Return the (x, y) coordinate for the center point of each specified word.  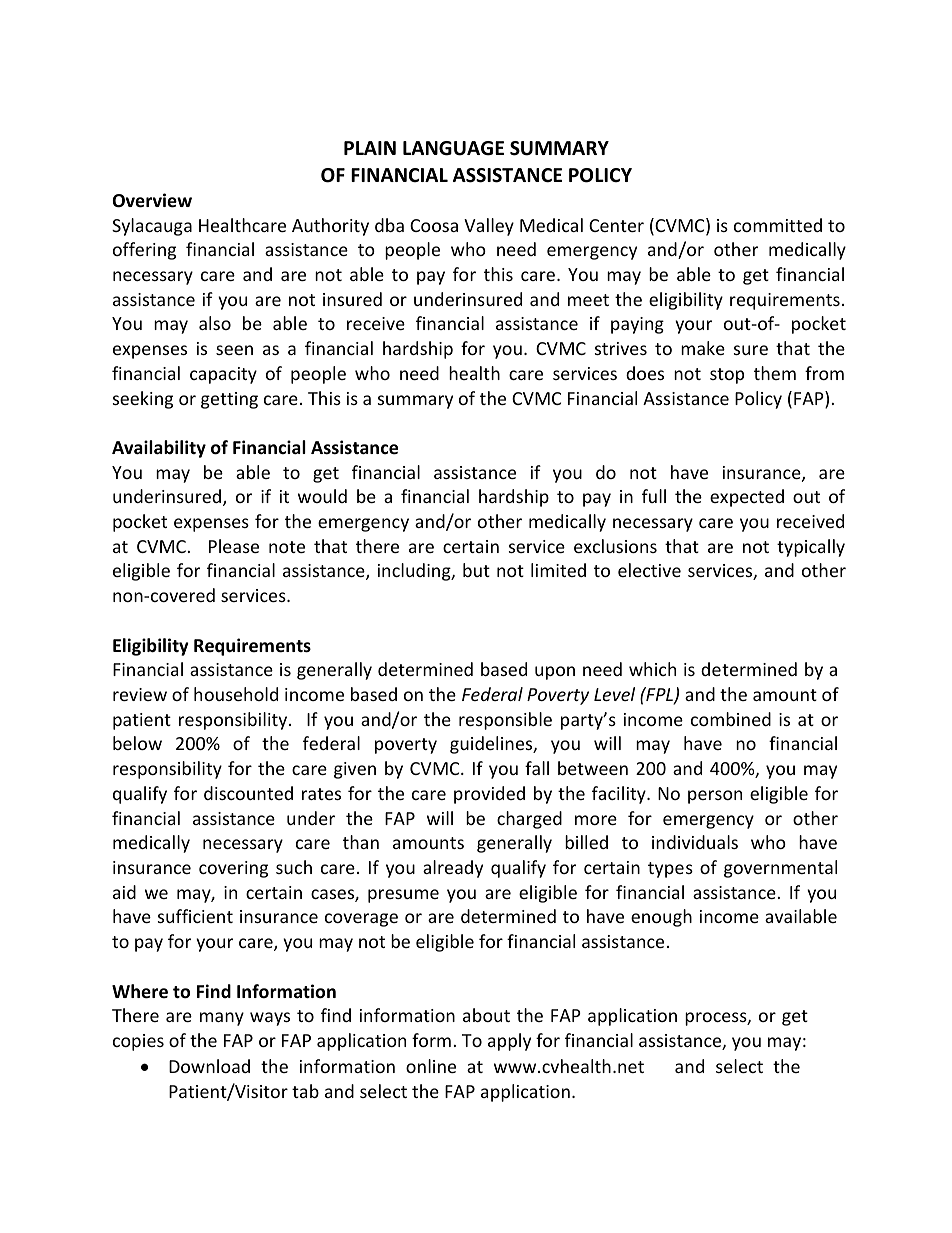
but (476, 570)
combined (731, 719)
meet (588, 300)
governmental (780, 869)
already (453, 869)
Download (209, 1066)
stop (727, 376)
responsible (505, 721)
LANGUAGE (453, 148)
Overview (152, 200)
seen (234, 350)
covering (233, 869)
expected (747, 498)
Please (234, 546)
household (236, 694)
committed (778, 225)
